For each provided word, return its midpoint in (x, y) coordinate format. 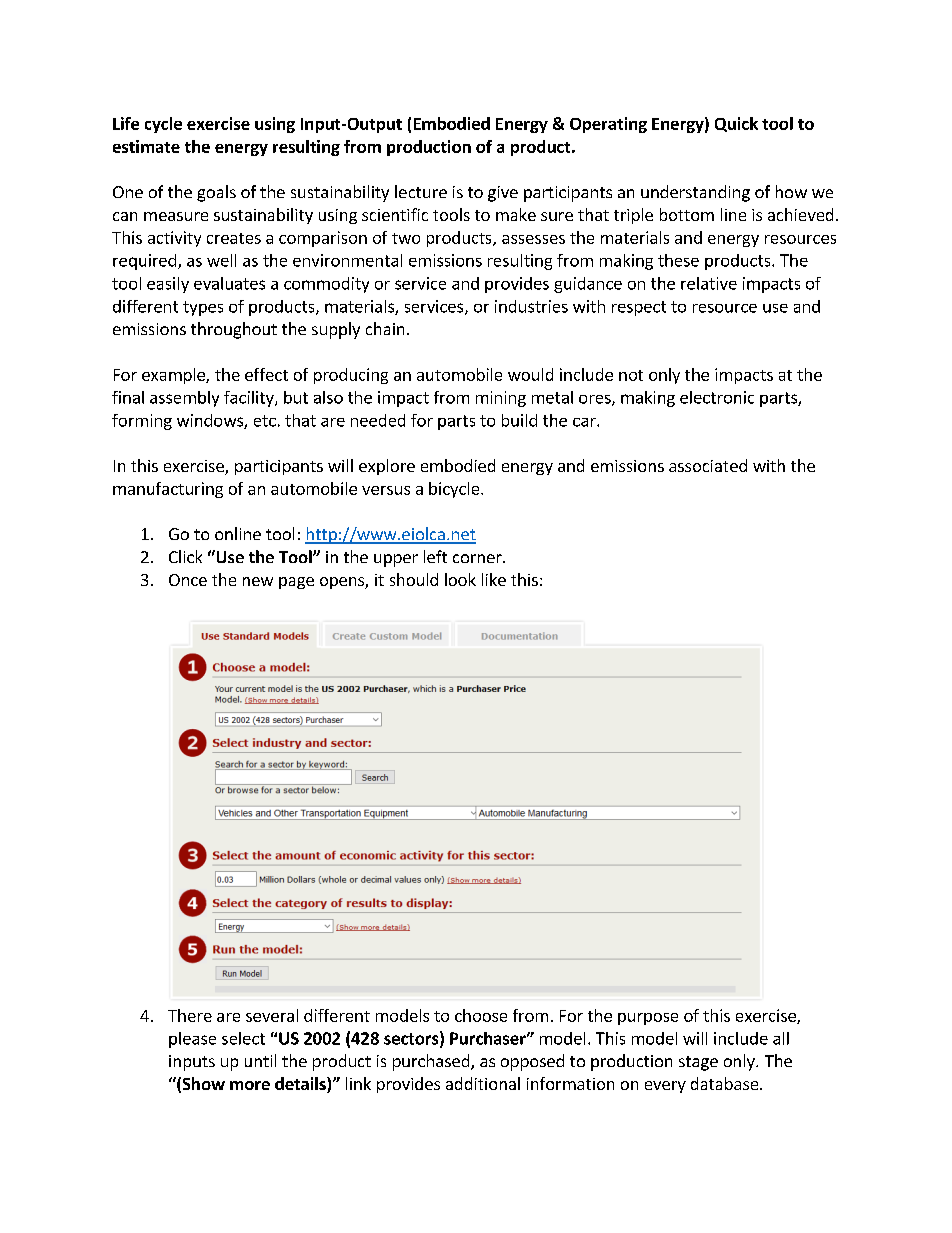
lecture (421, 191)
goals (216, 193)
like (494, 579)
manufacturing (168, 490)
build (519, 420)
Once (188, 580)
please (192, 1040)
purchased (432, 1062)
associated (708, 465)
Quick (736, 124)
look (460, 579)
